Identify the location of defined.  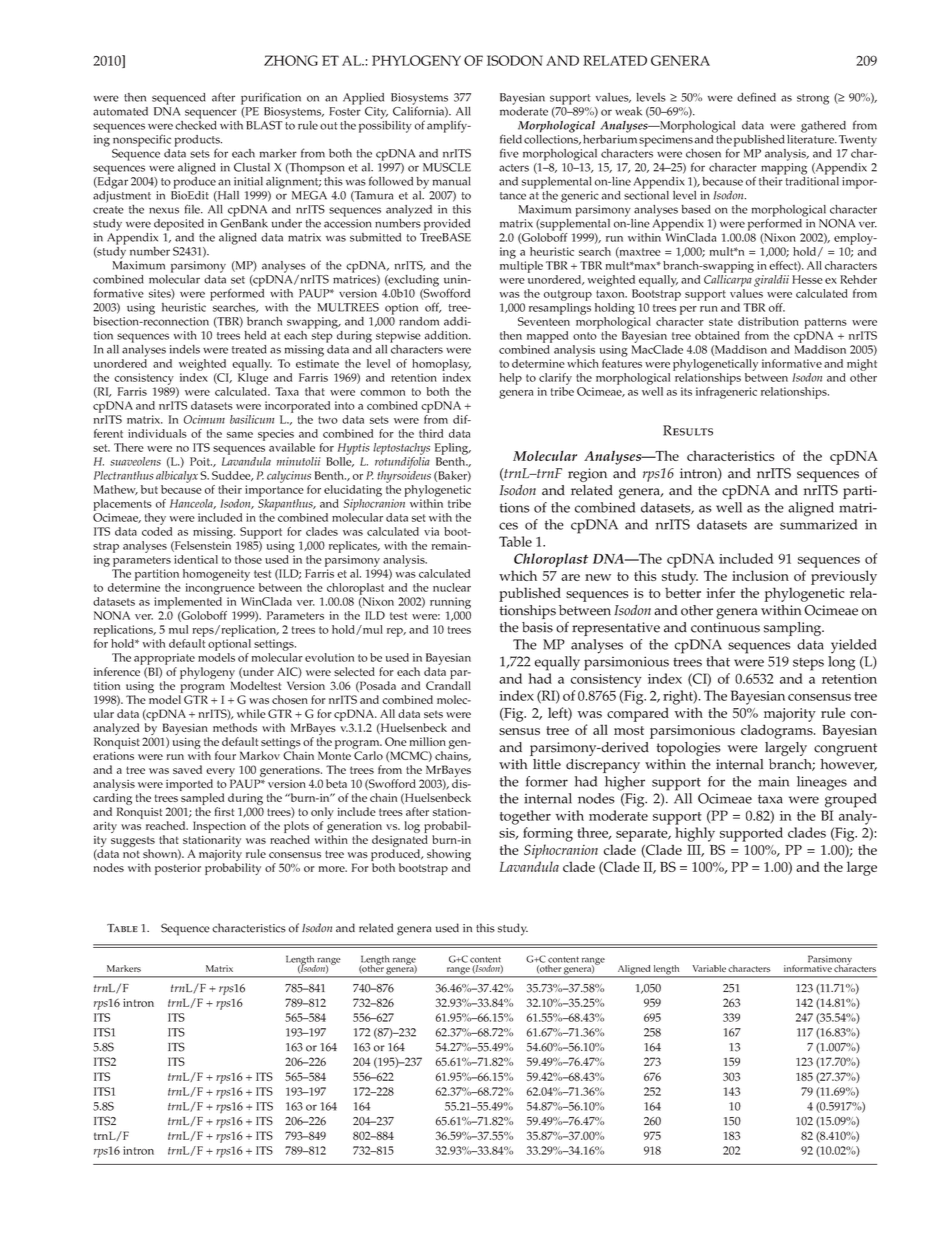
(756, 97).
